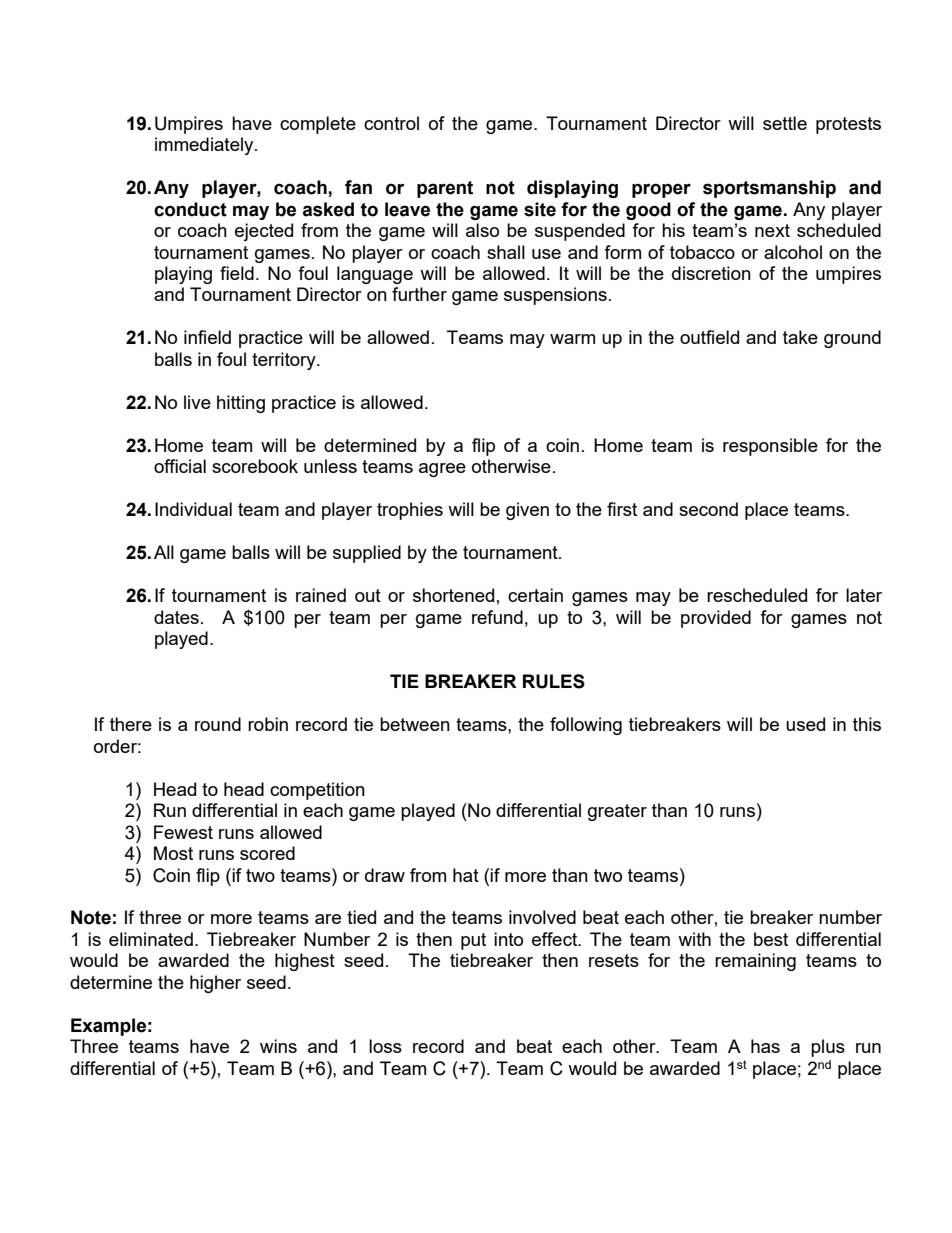 The image size is (952, 1233). What do you see at coordinates (205, 146) in the screenshot?
I see `immediately` at bounding box center [205, 146].
